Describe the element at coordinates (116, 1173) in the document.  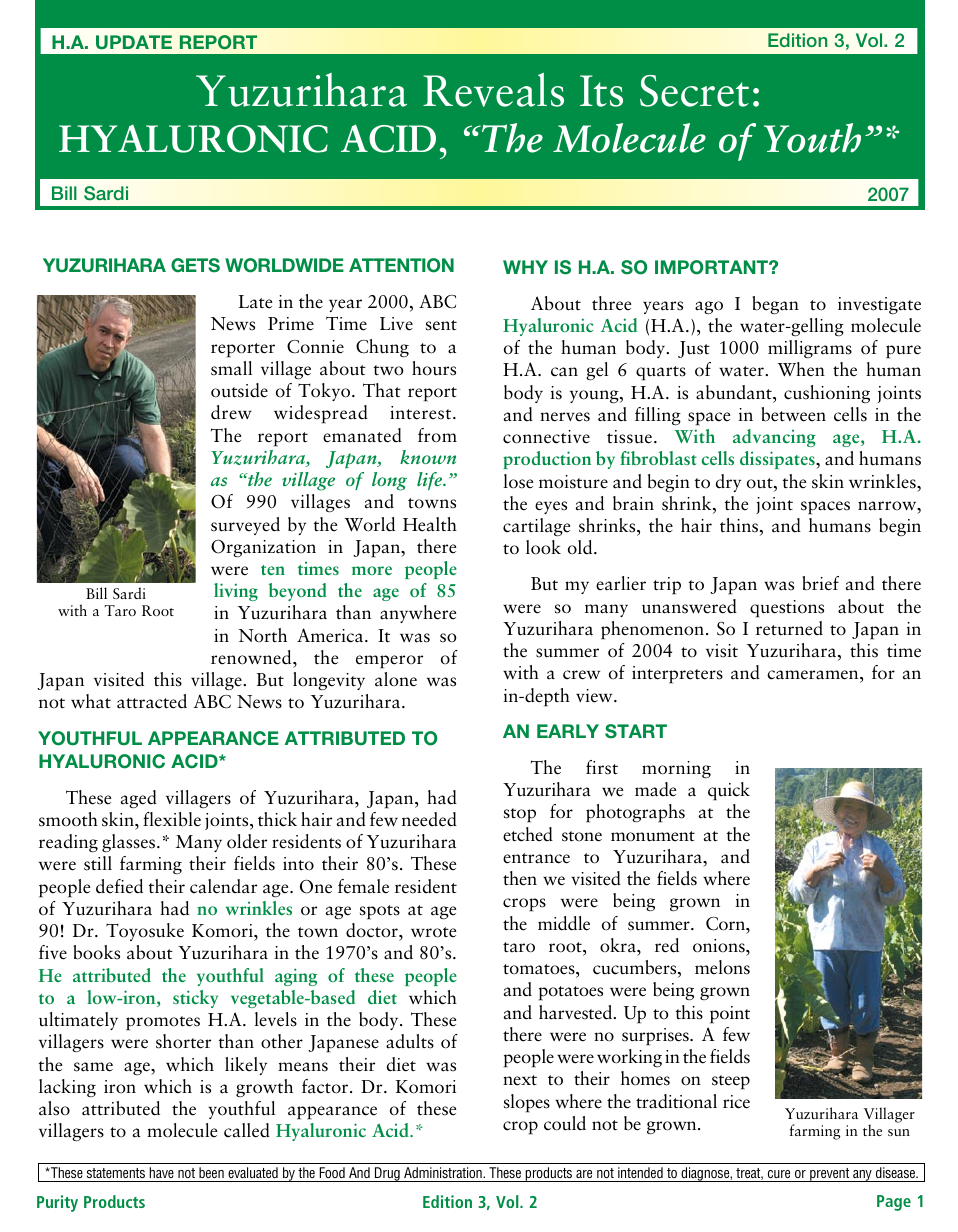
I see `statements` at that location.
